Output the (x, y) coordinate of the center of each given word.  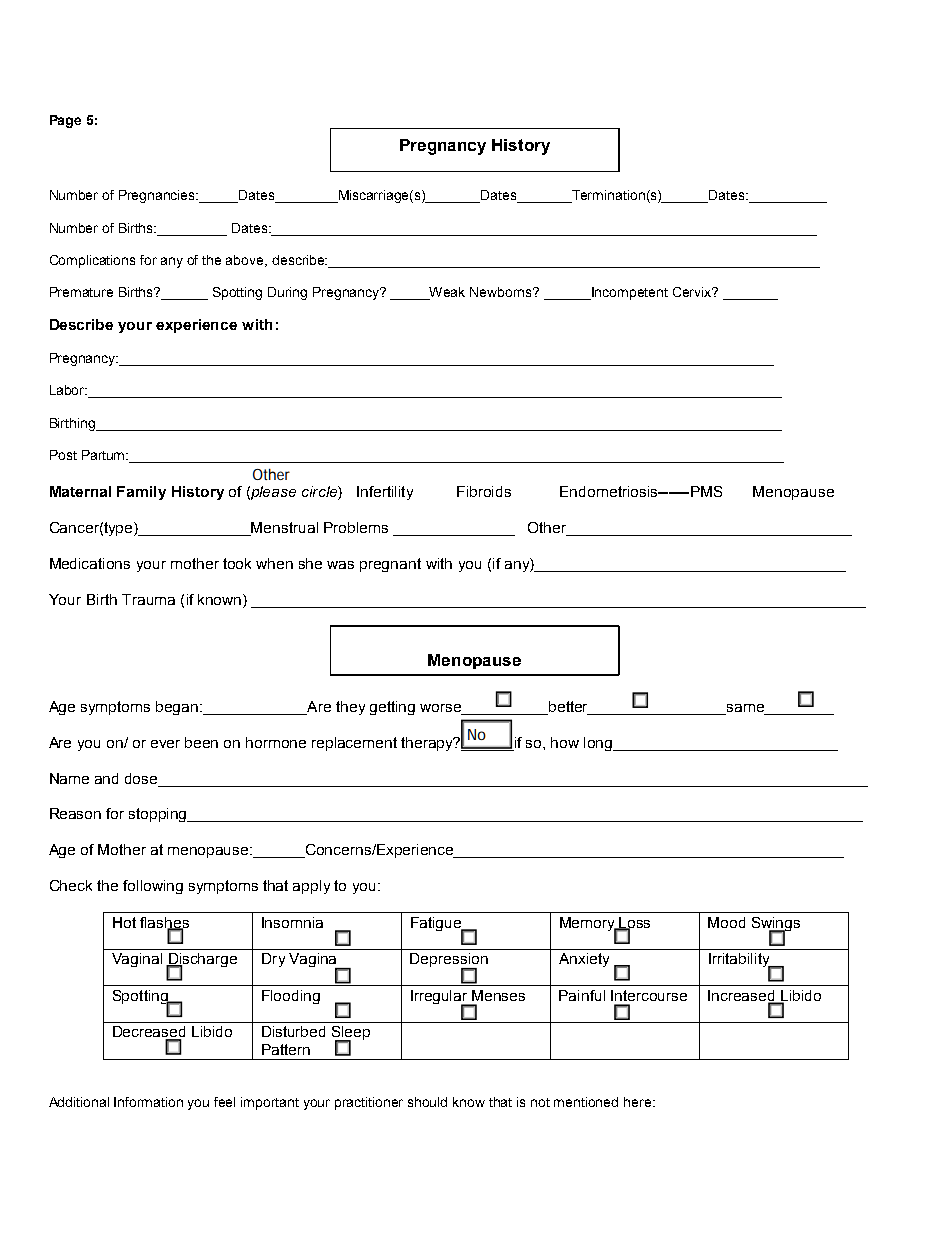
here (637, 1102)
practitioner (369, 1103)
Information (148, 1102)
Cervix (693, 292)
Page (65, 121)
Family (141, 493)
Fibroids (484, 491)
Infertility (385, 493)
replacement (354, 744)
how (565, 742)
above (246, 261)
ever (165, 744)
